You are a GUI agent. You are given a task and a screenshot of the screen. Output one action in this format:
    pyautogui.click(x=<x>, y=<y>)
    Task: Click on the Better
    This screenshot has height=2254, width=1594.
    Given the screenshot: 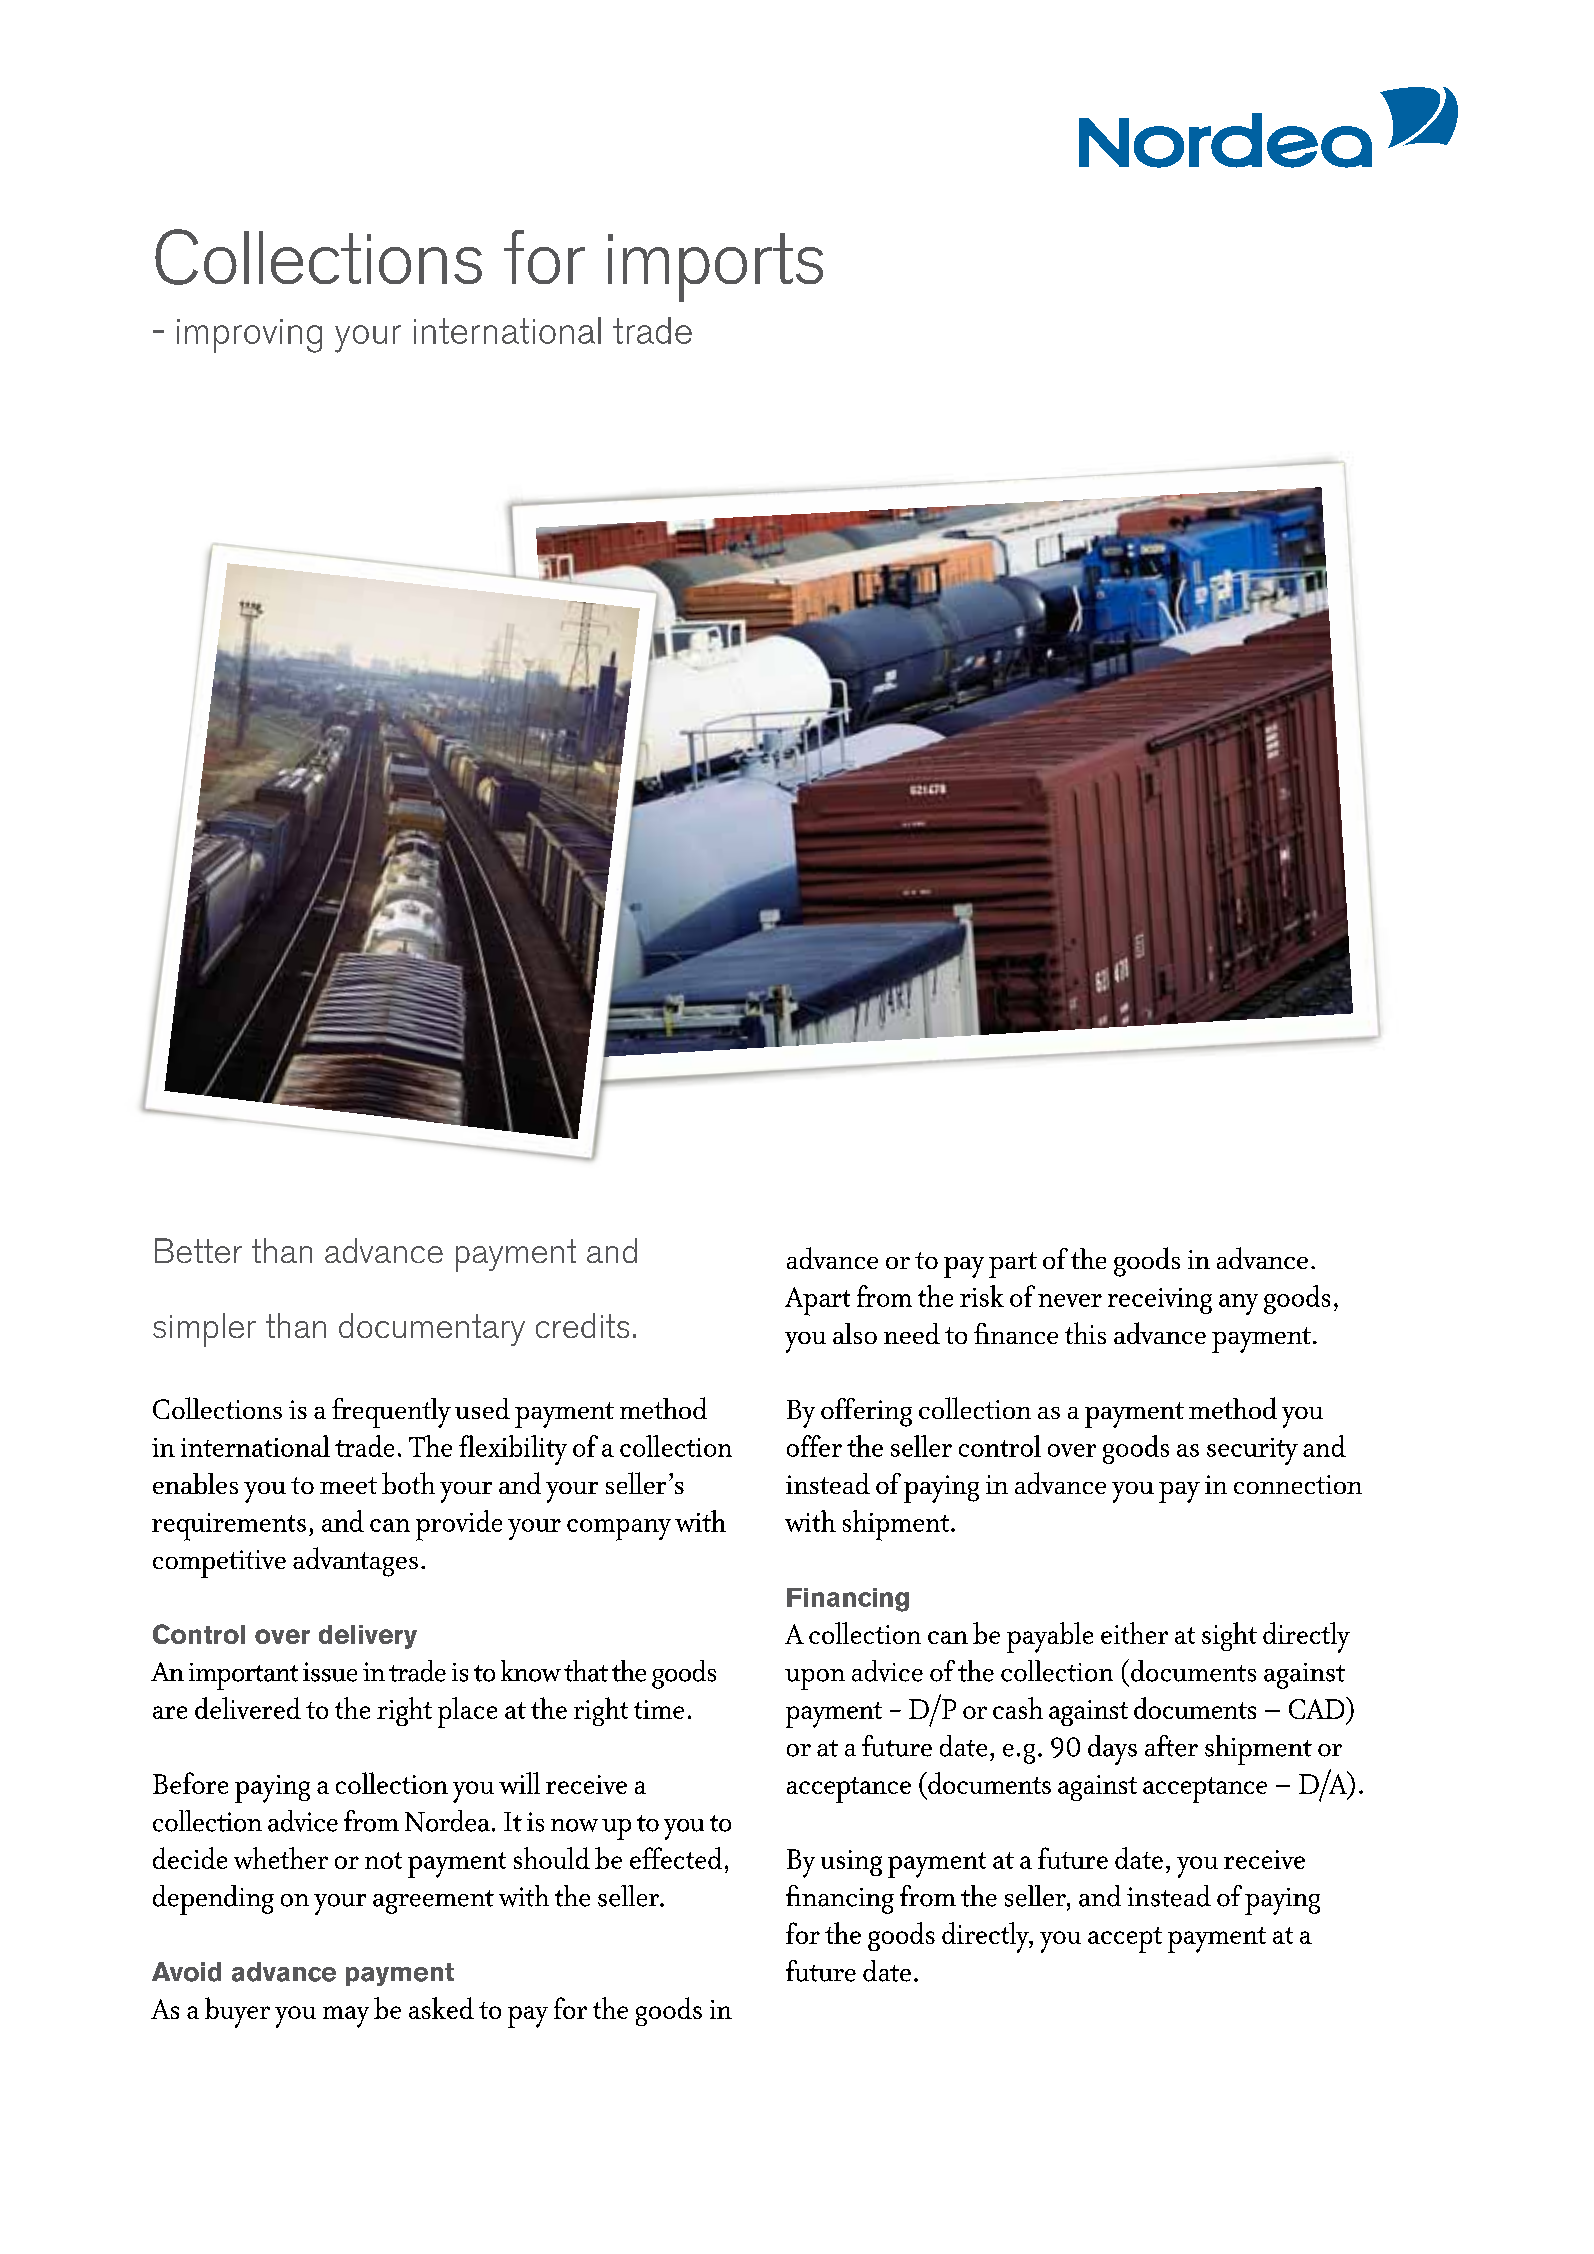 What is the action you would take?
    pyautogui.click(x=198, y=1250)
